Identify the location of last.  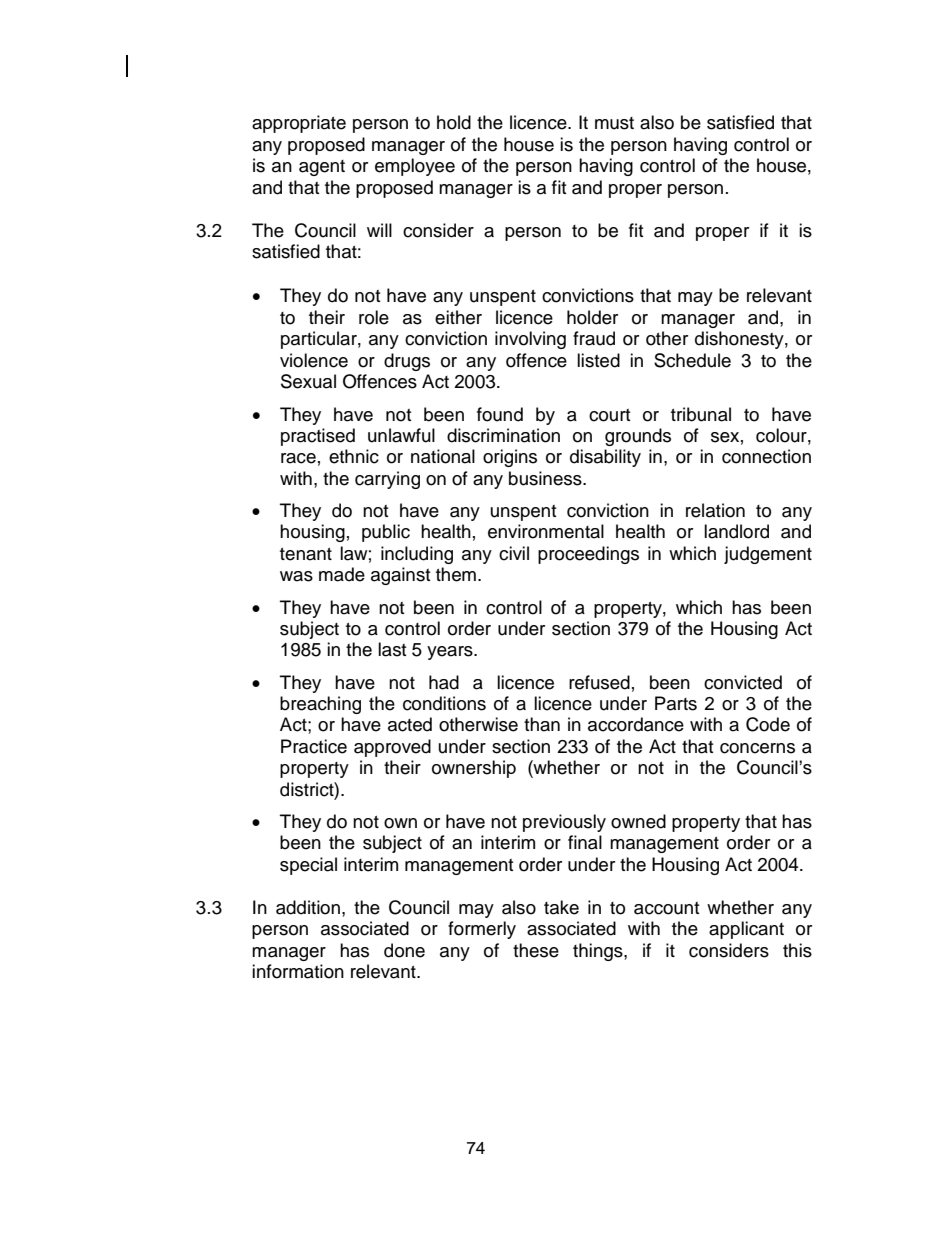
(392, 649).
